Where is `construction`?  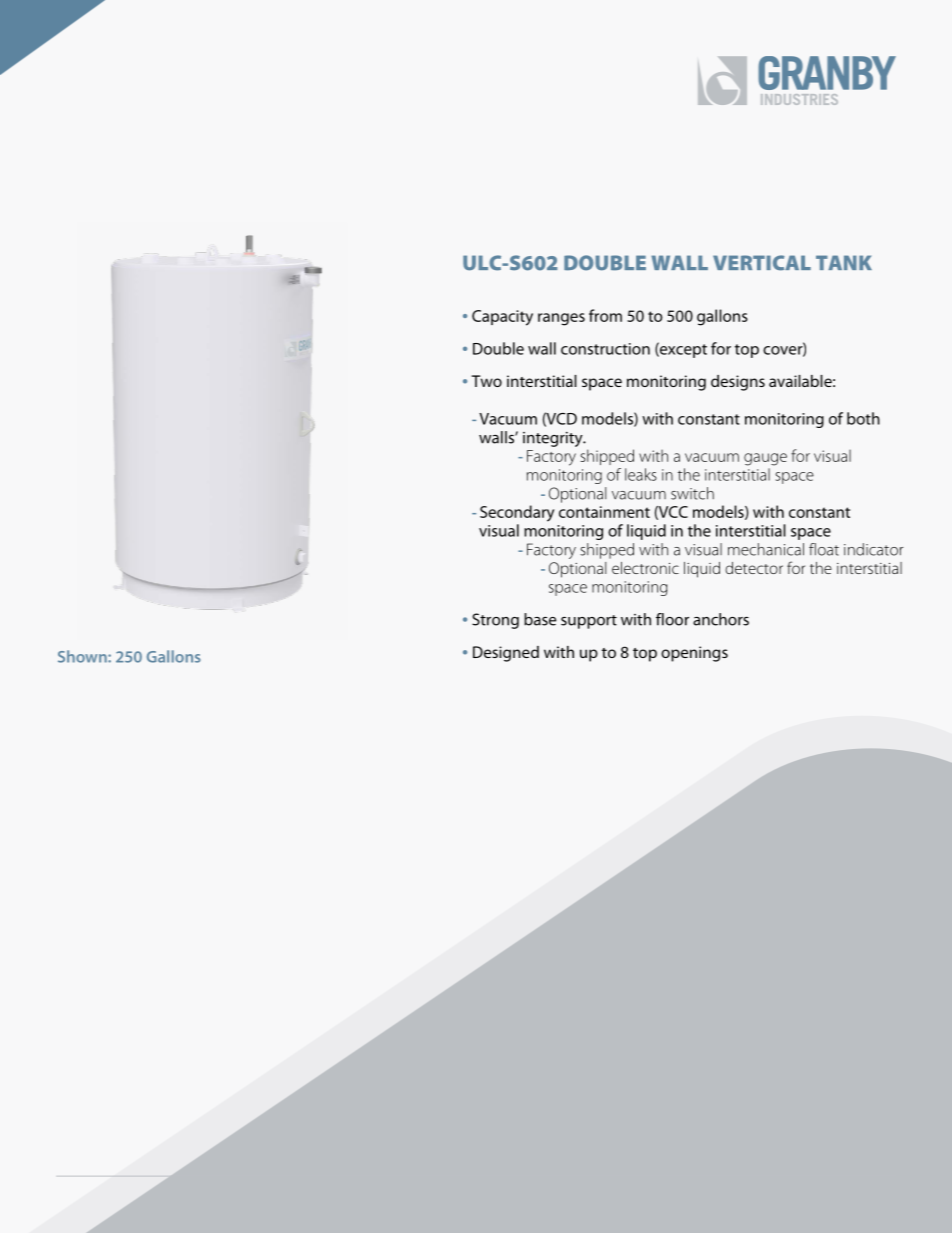 construction is located at coordinates (605, 349).
